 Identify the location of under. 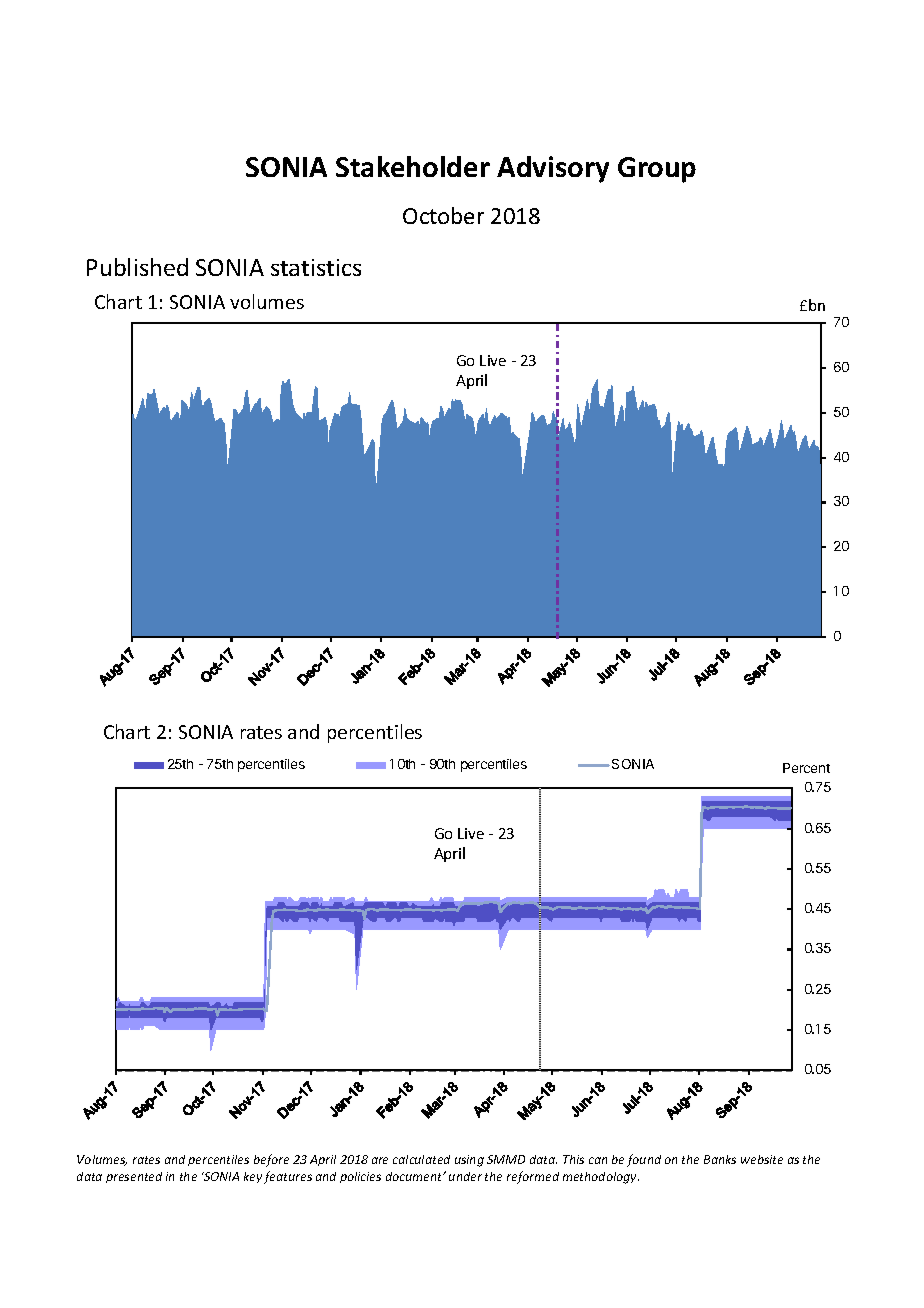
(465, 1176).
